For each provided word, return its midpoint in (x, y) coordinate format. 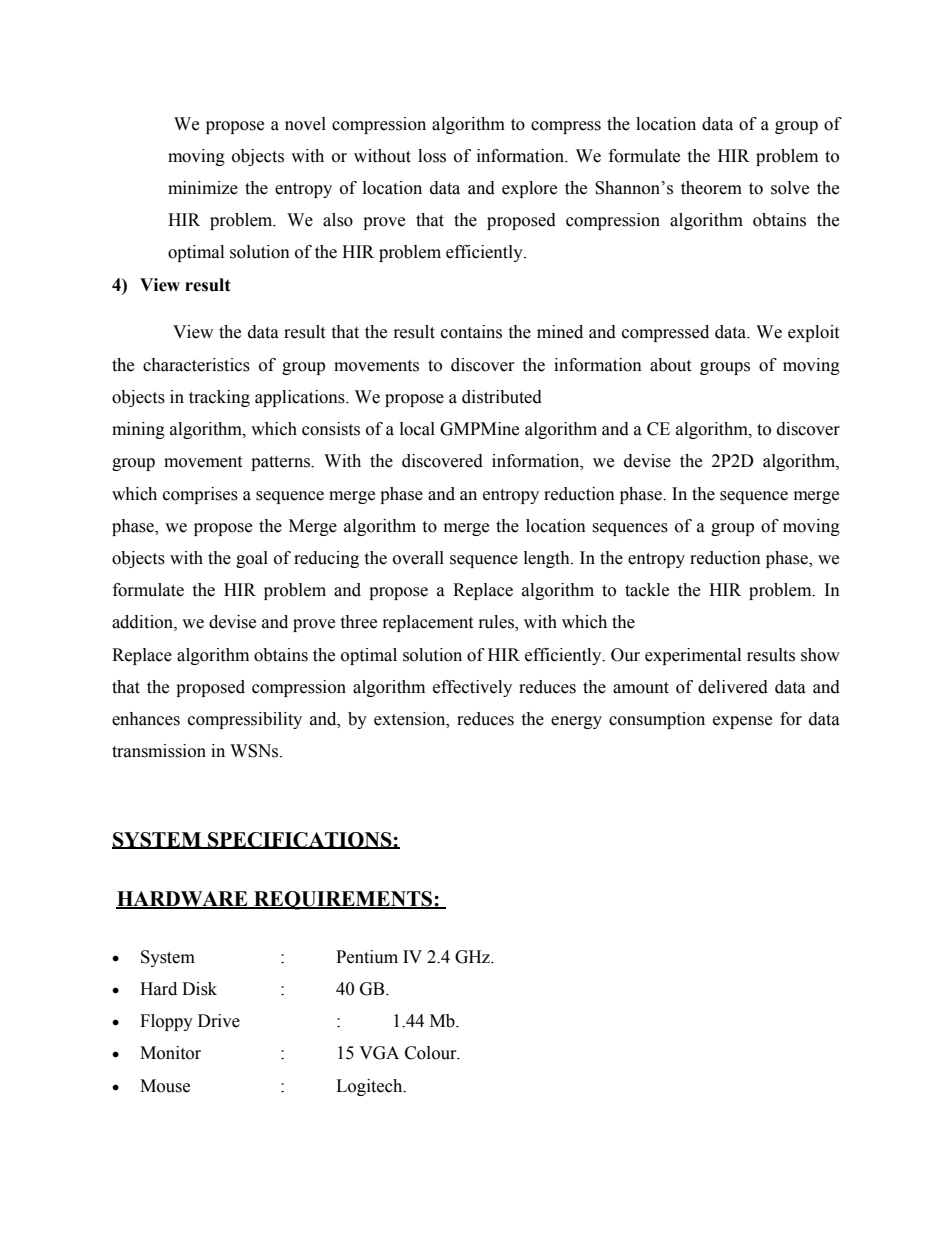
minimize (203, 188)
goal (252, 559)
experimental (693, 656)
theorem (711, 188)
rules (497, 623)
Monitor (170, 1053)
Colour (432, 1053)
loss (432, 156)
